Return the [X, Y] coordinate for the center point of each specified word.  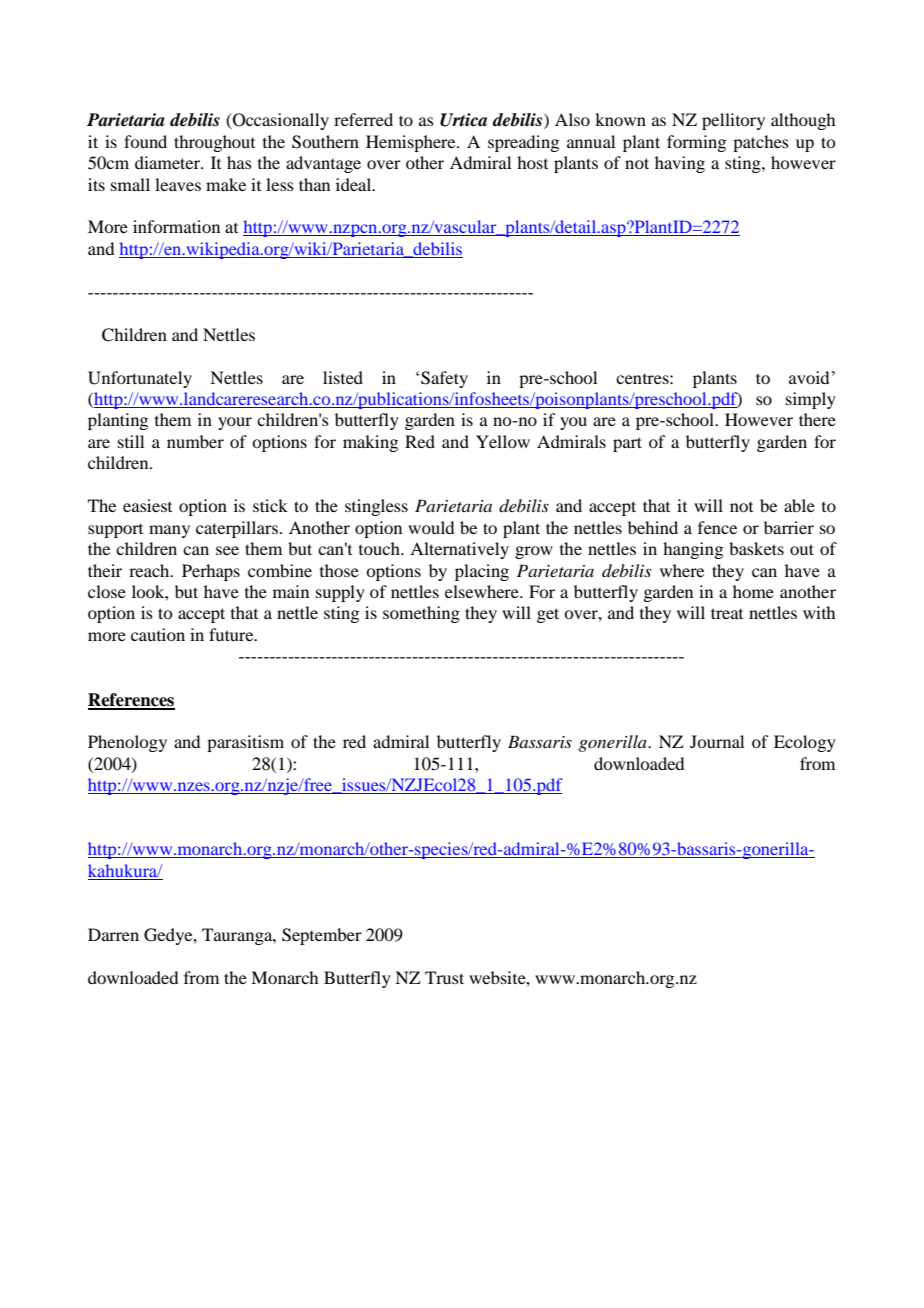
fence [717, 527]
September [322, 936]
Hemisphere [412, 143]
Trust [444, 977]
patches [761, 143]
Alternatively [459, 550]
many [169, 531]
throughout [214, 143]
